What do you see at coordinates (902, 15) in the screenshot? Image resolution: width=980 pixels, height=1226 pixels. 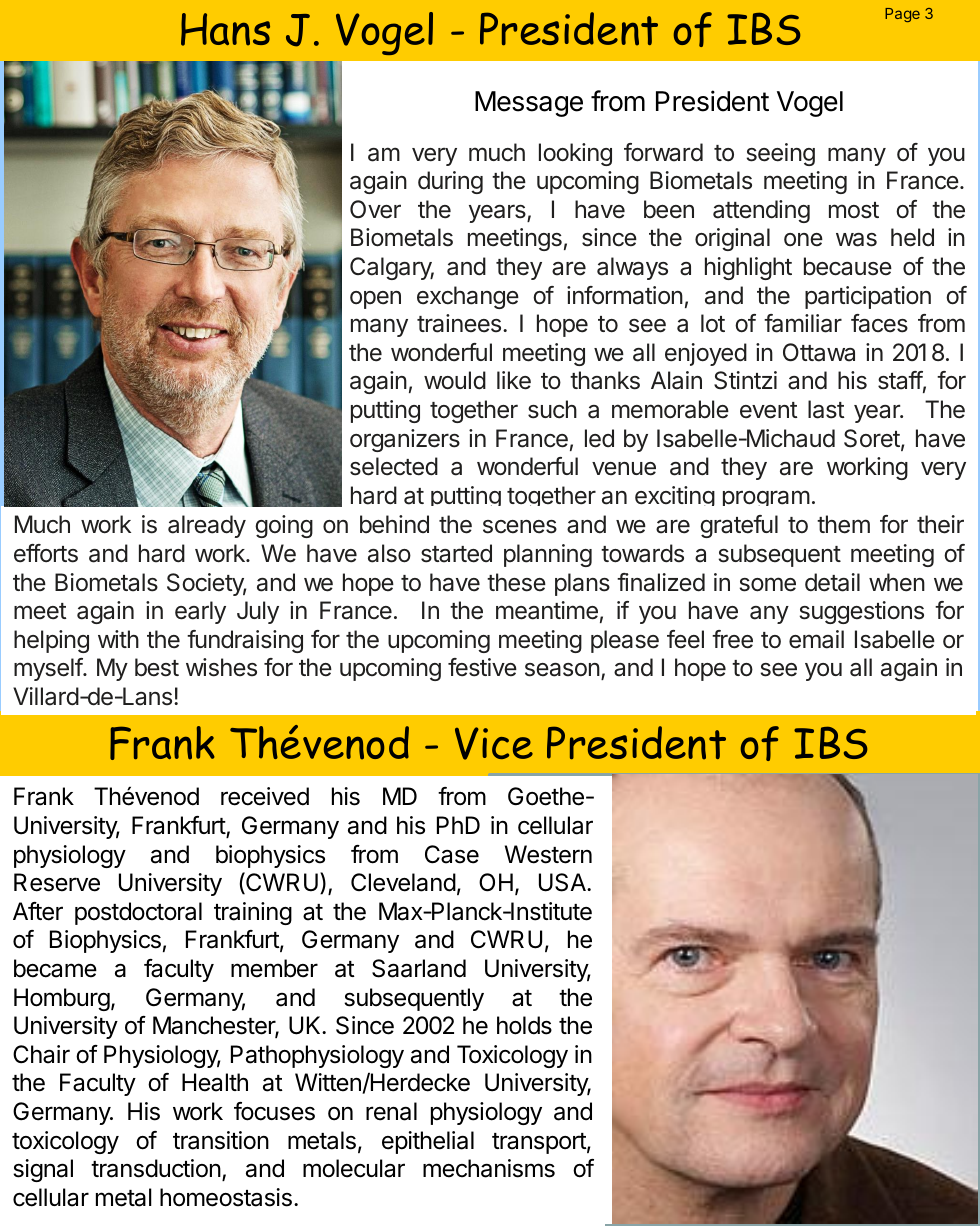 I see `Page` at bounding box center [902, 15].
